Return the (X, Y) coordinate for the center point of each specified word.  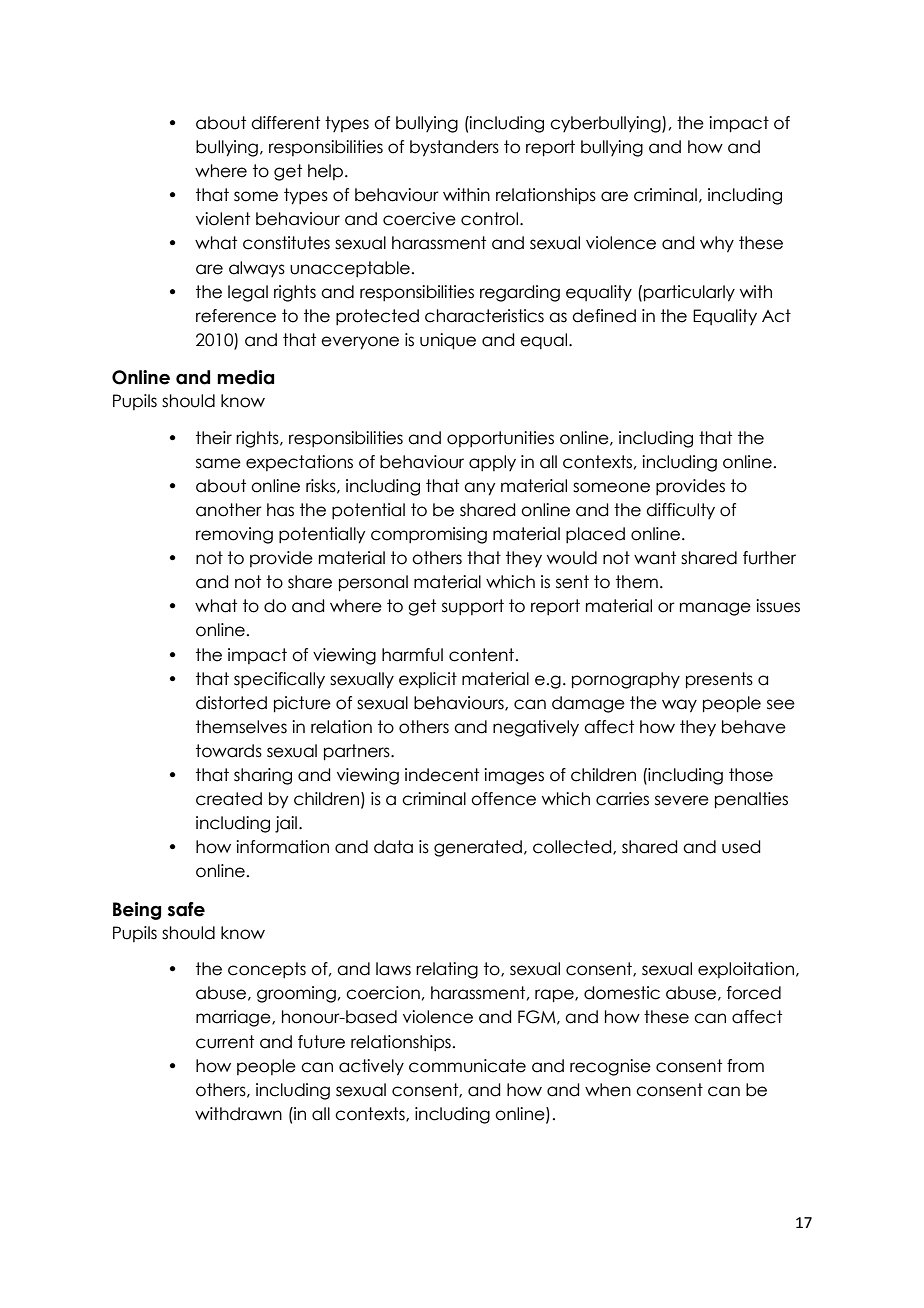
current (225, 1042)
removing (234, 535)
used (741, 847)
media (245, 377)
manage (715, 609)
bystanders (454, 148)
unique (448, 341)
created (229, 799)
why (717, 244)
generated (478, 848)
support (473, 607)
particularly (689, 293)
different (285, 123)
